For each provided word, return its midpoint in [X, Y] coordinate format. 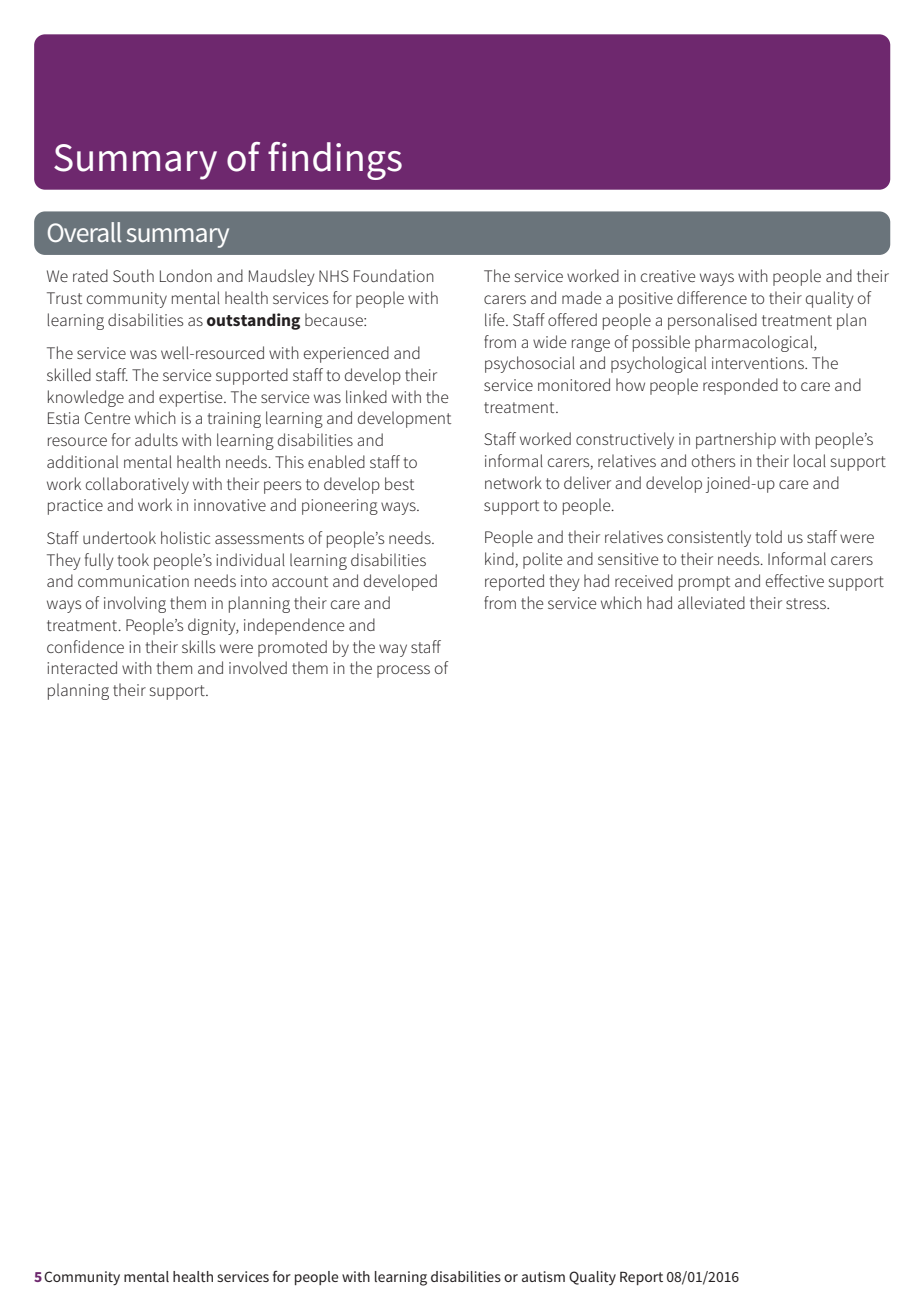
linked [366, 396]
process [403, 671]
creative [668, 276]
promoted [292, 648]
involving [135, 604]
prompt [704, 583]
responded [740, 386]
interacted [82, 667]
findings [335, 161]
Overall [84, 232]
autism [543, 1276]
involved [258, 667]
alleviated [711, 602]
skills [198, 646]
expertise [192, 399]
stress [807, 603]
